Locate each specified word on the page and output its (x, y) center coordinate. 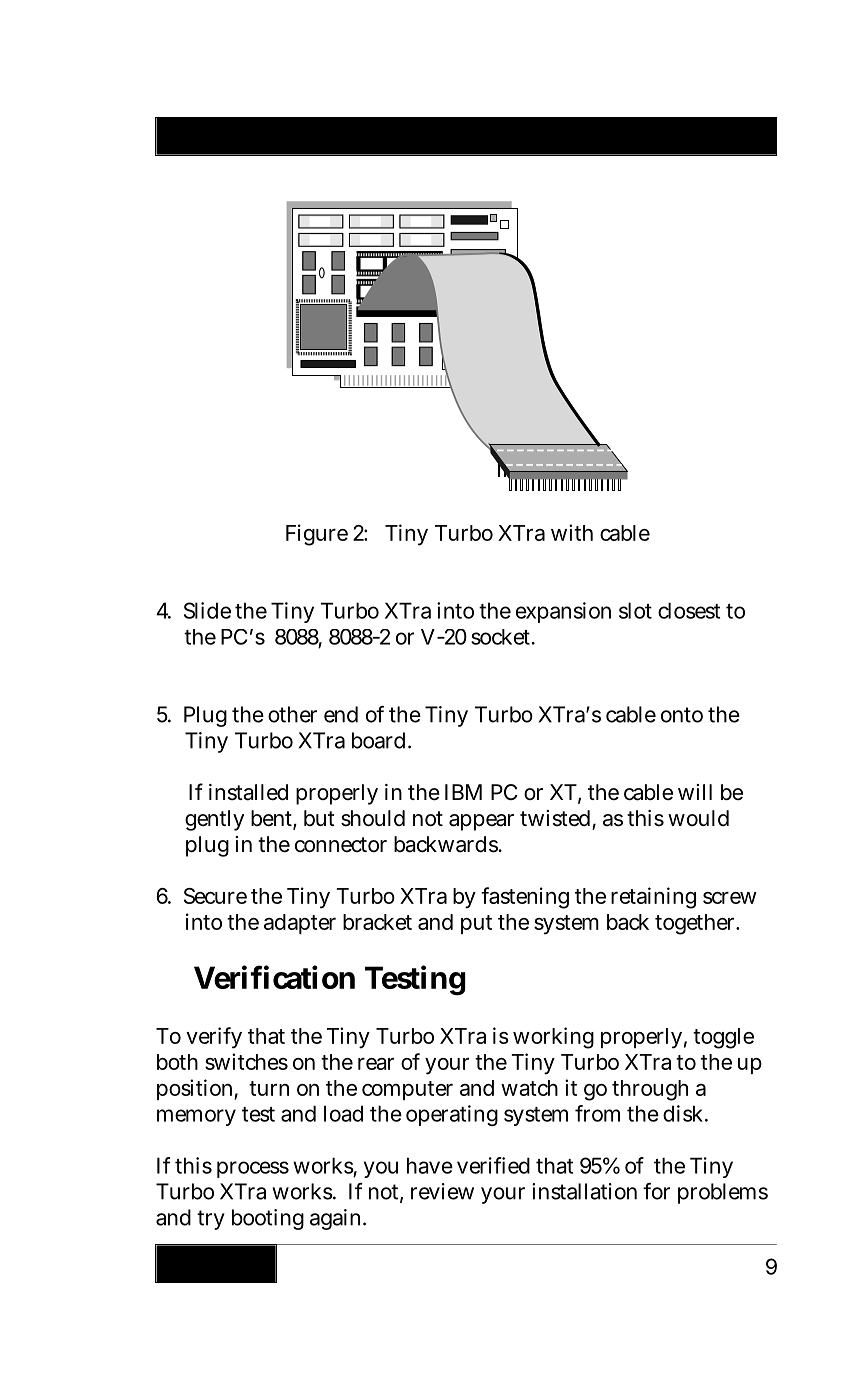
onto (682, 715)
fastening (525, 898)
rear (376, 1063)
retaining (653, 898)
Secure (215, 896)
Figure (317, 535)
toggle (723, 1038)
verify (214, 1038)
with (572, 532)
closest (689, 610)
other (292, 714)
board (378, 740)
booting (268, 1219)
